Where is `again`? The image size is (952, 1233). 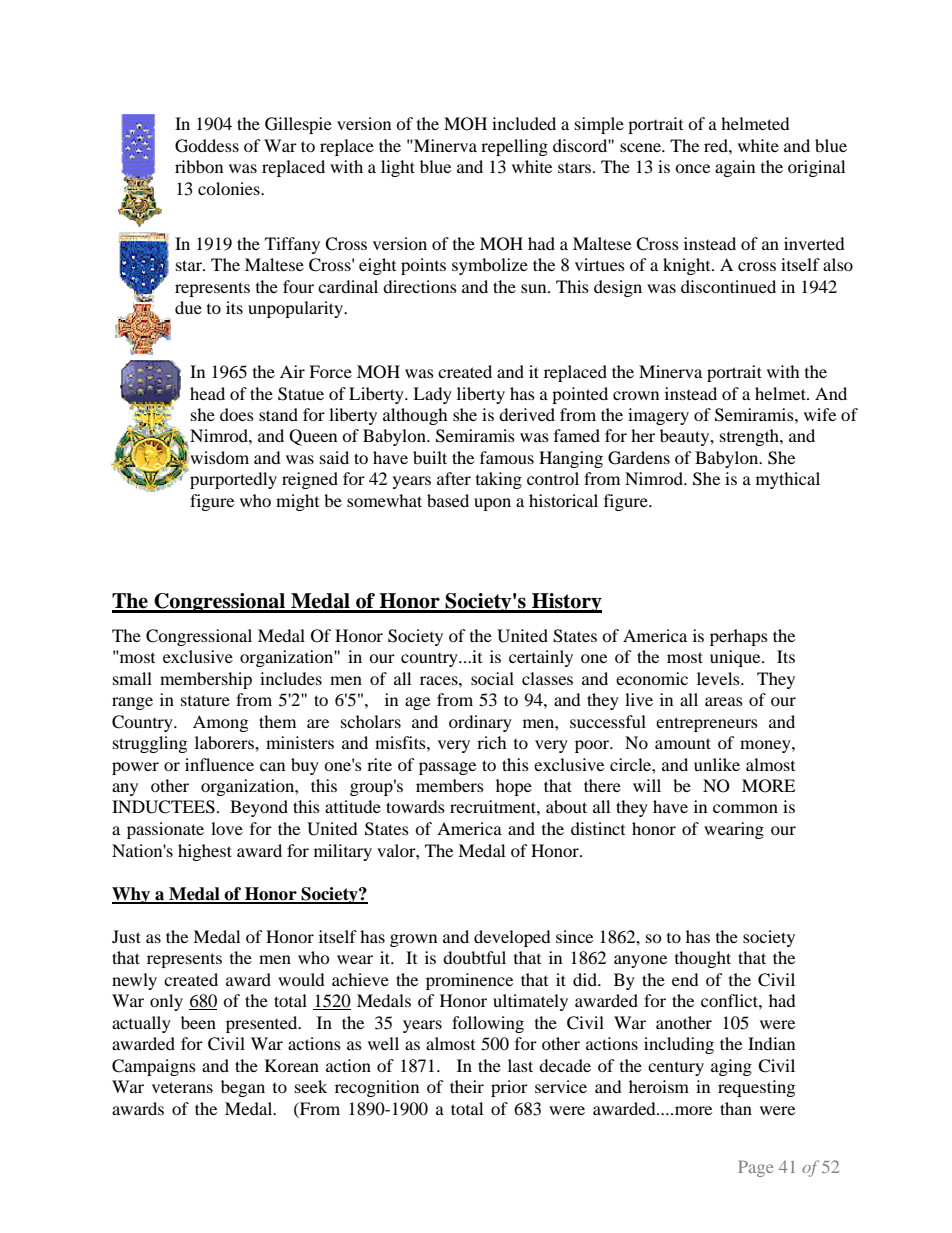
again is located at coordinates (735, 168).
